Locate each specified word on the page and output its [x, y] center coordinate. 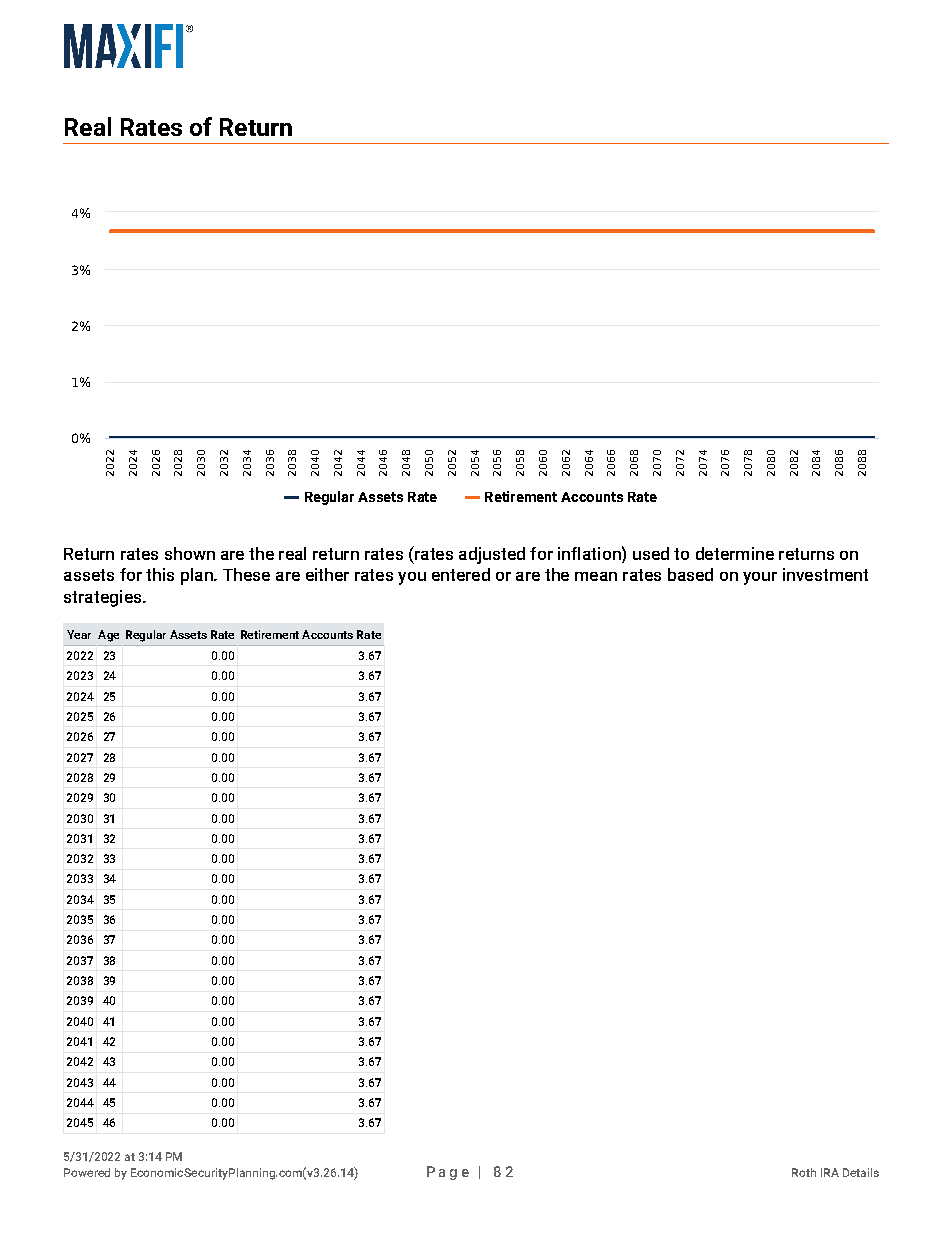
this [160, 574]
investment [825, 574]
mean [596, 576]
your [760, 578]
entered [461, 574]
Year [79, 634]
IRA [830, 1172]
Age [108, 636]
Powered [87, 1172]
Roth [804, 1172]
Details [861, 1172]
